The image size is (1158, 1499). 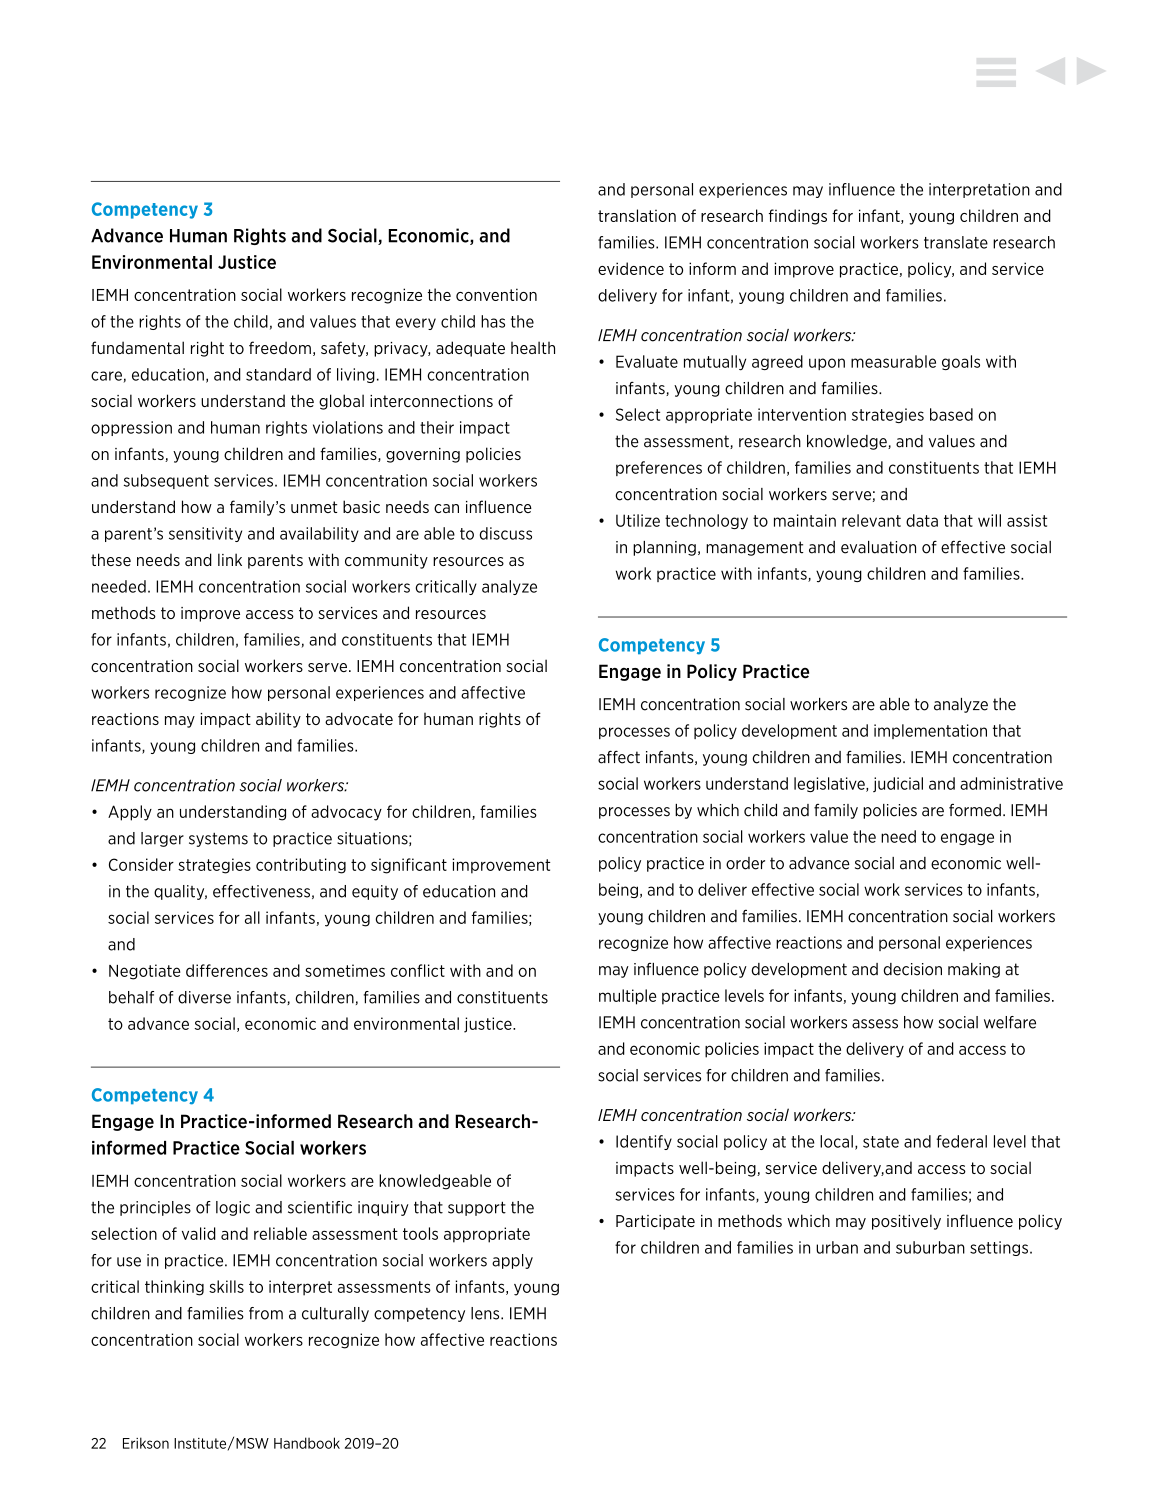 I want to click on significant, so click(x=409, y=866).
